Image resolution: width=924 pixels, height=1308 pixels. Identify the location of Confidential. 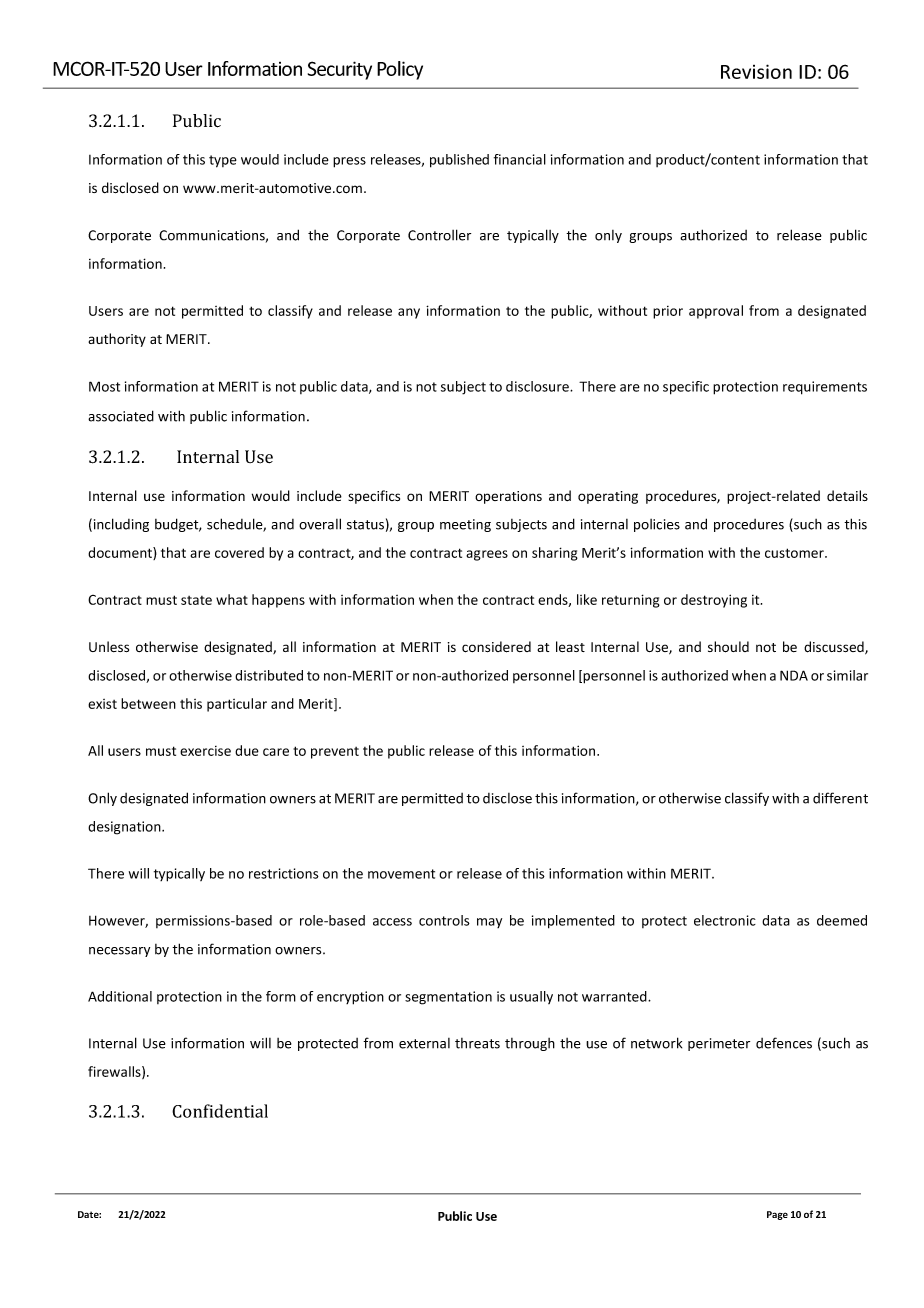
(220, 1111).
